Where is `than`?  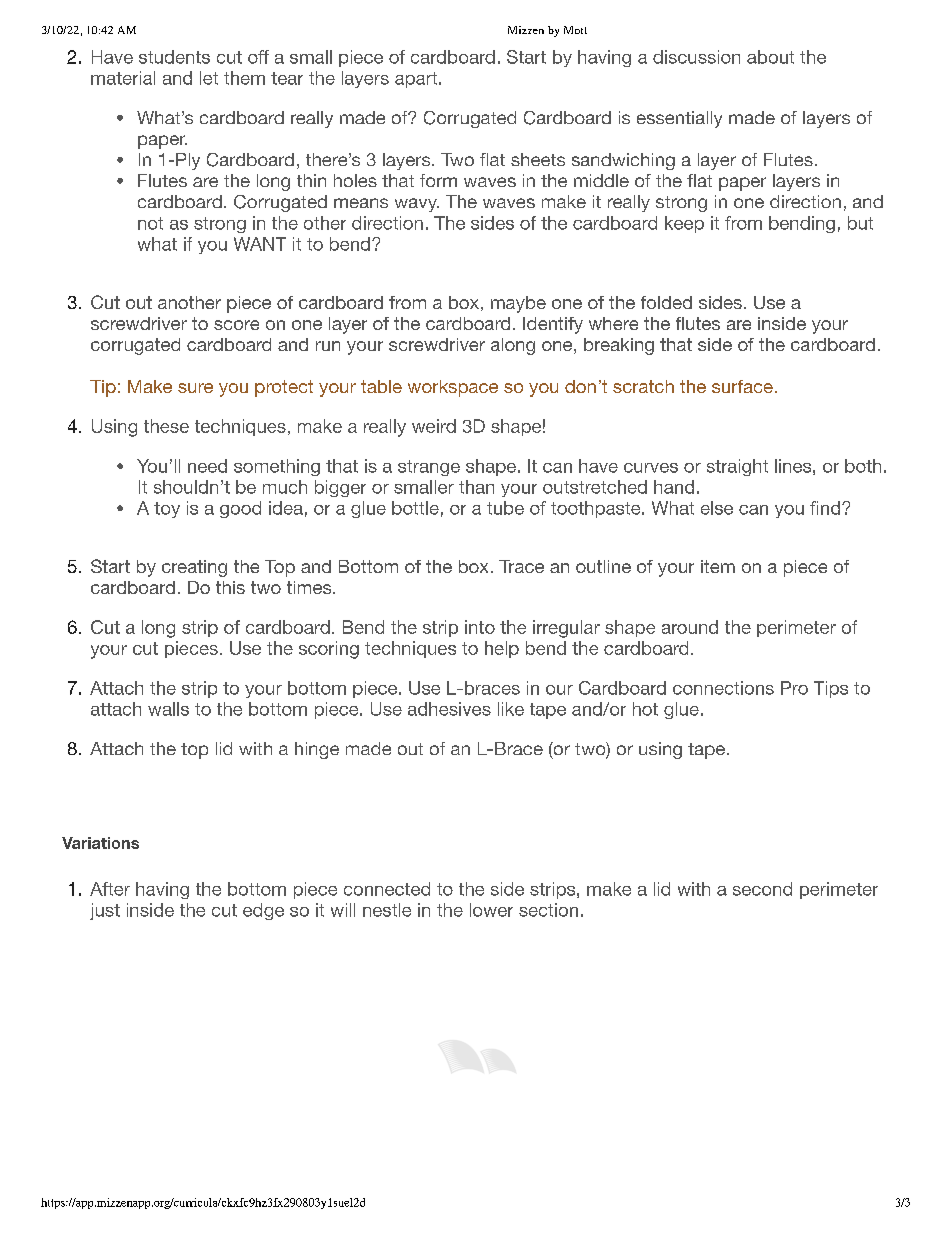
than is located at coordinates (476, 487).
